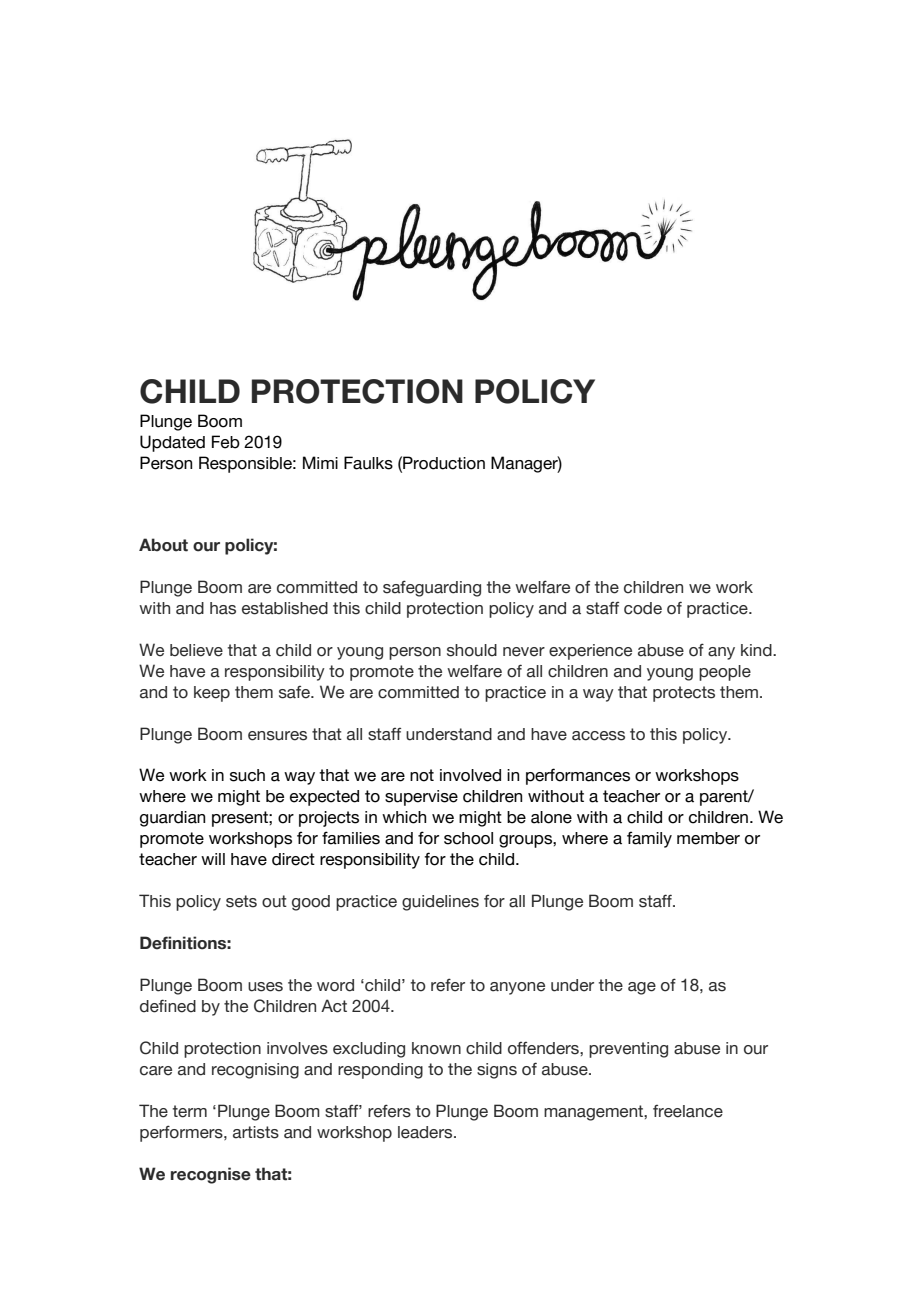 The width and height of the page is (924, 1308). Describe the element at coordinates (226, 442) in the page. I see `Feb` at that location.
